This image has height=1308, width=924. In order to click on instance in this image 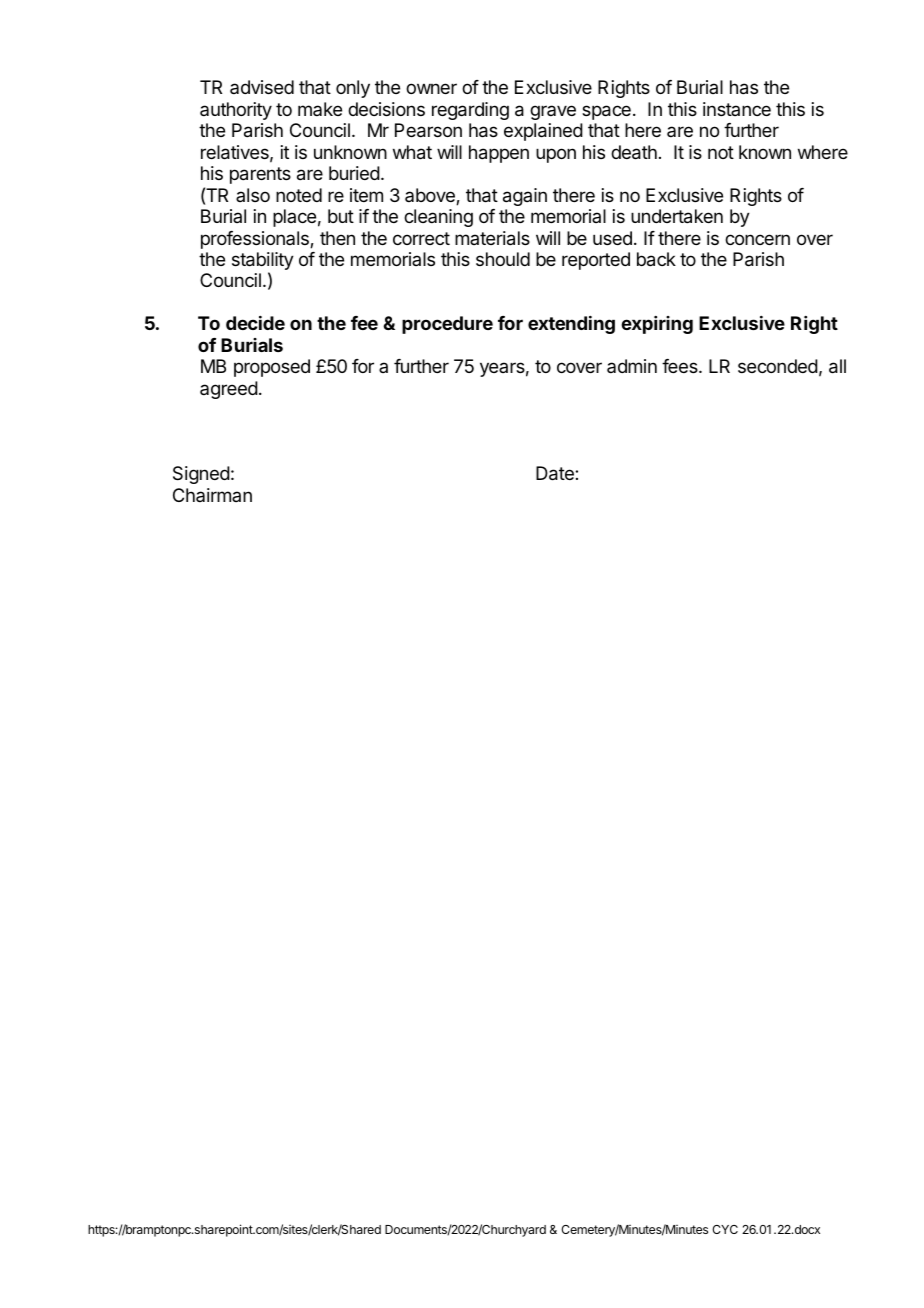, I will do `click(737, 109)`.
